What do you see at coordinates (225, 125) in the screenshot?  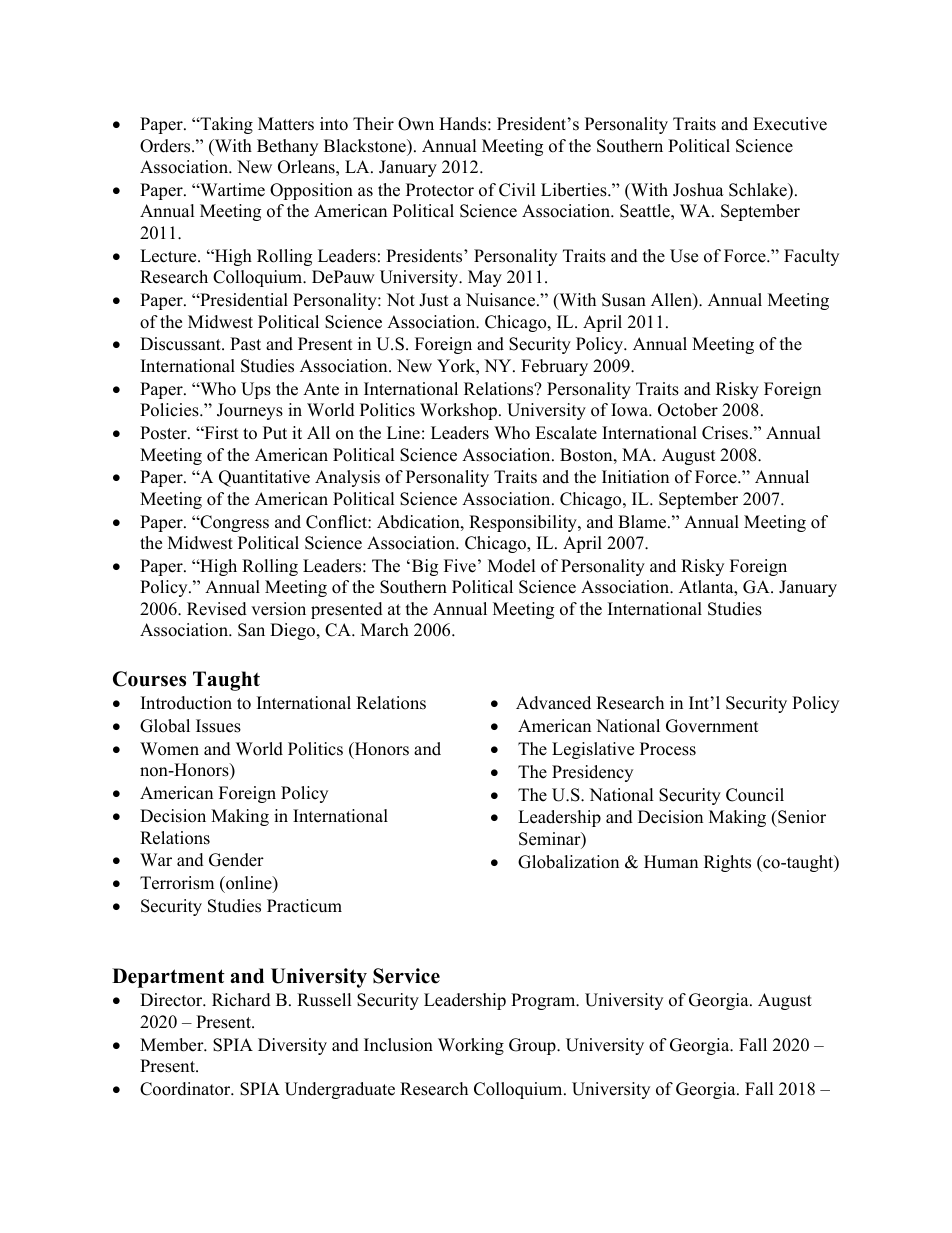 I see `Taking` at bounding box center [225, 125].
